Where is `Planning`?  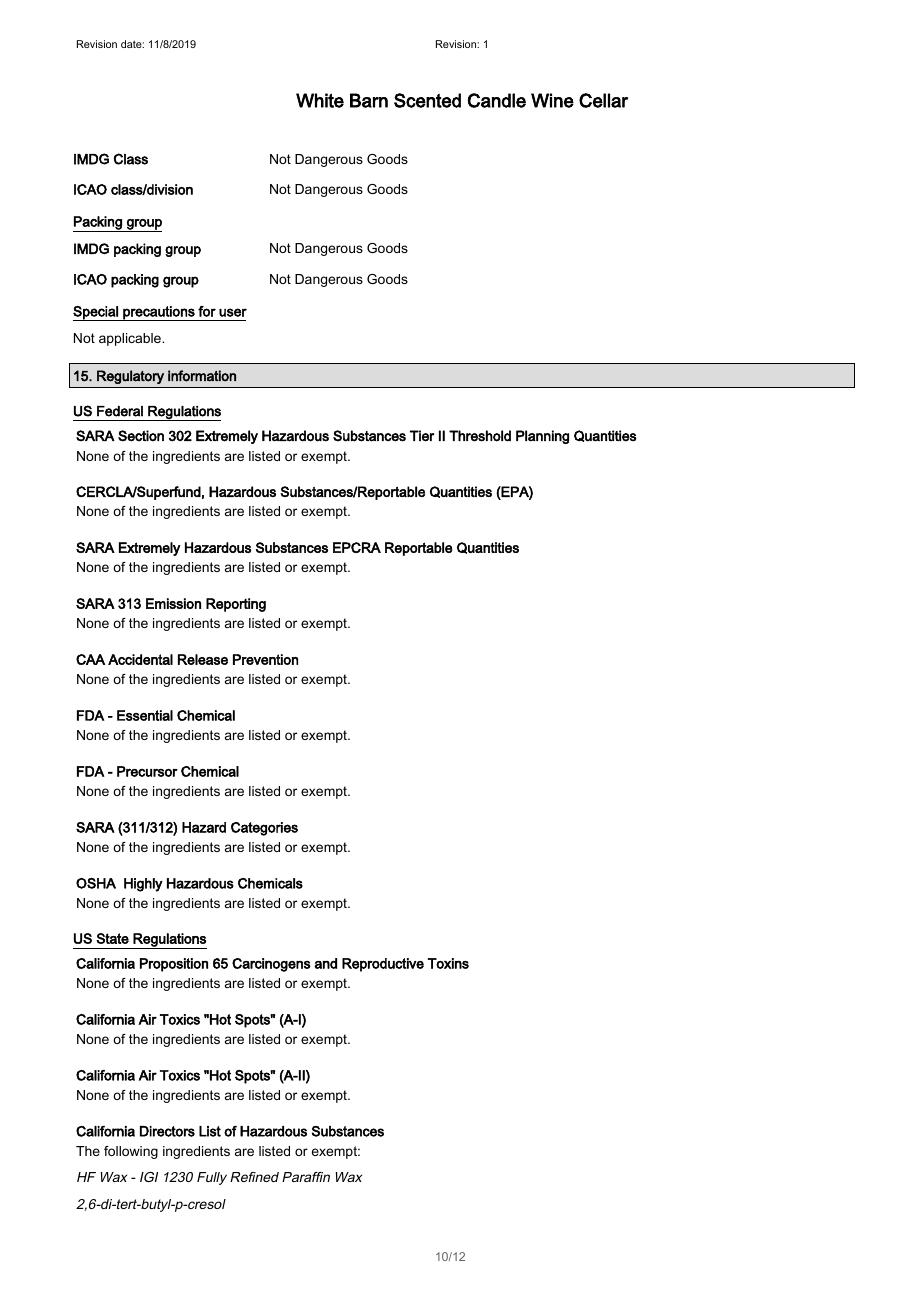
Planning is located at coordinates (542, 437).
